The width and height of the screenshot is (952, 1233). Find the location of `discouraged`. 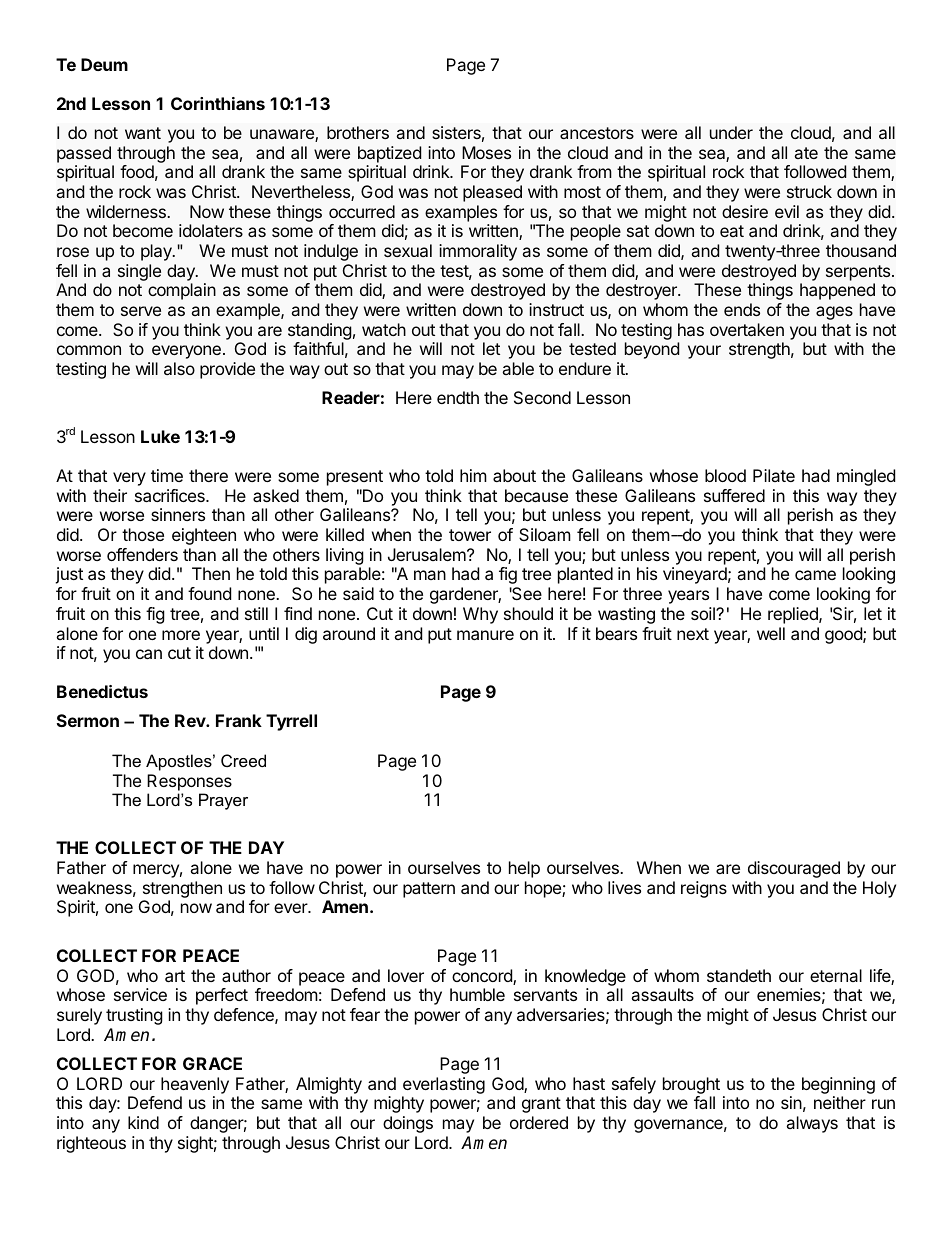

discouraged is located at coordinates (794, 869).
